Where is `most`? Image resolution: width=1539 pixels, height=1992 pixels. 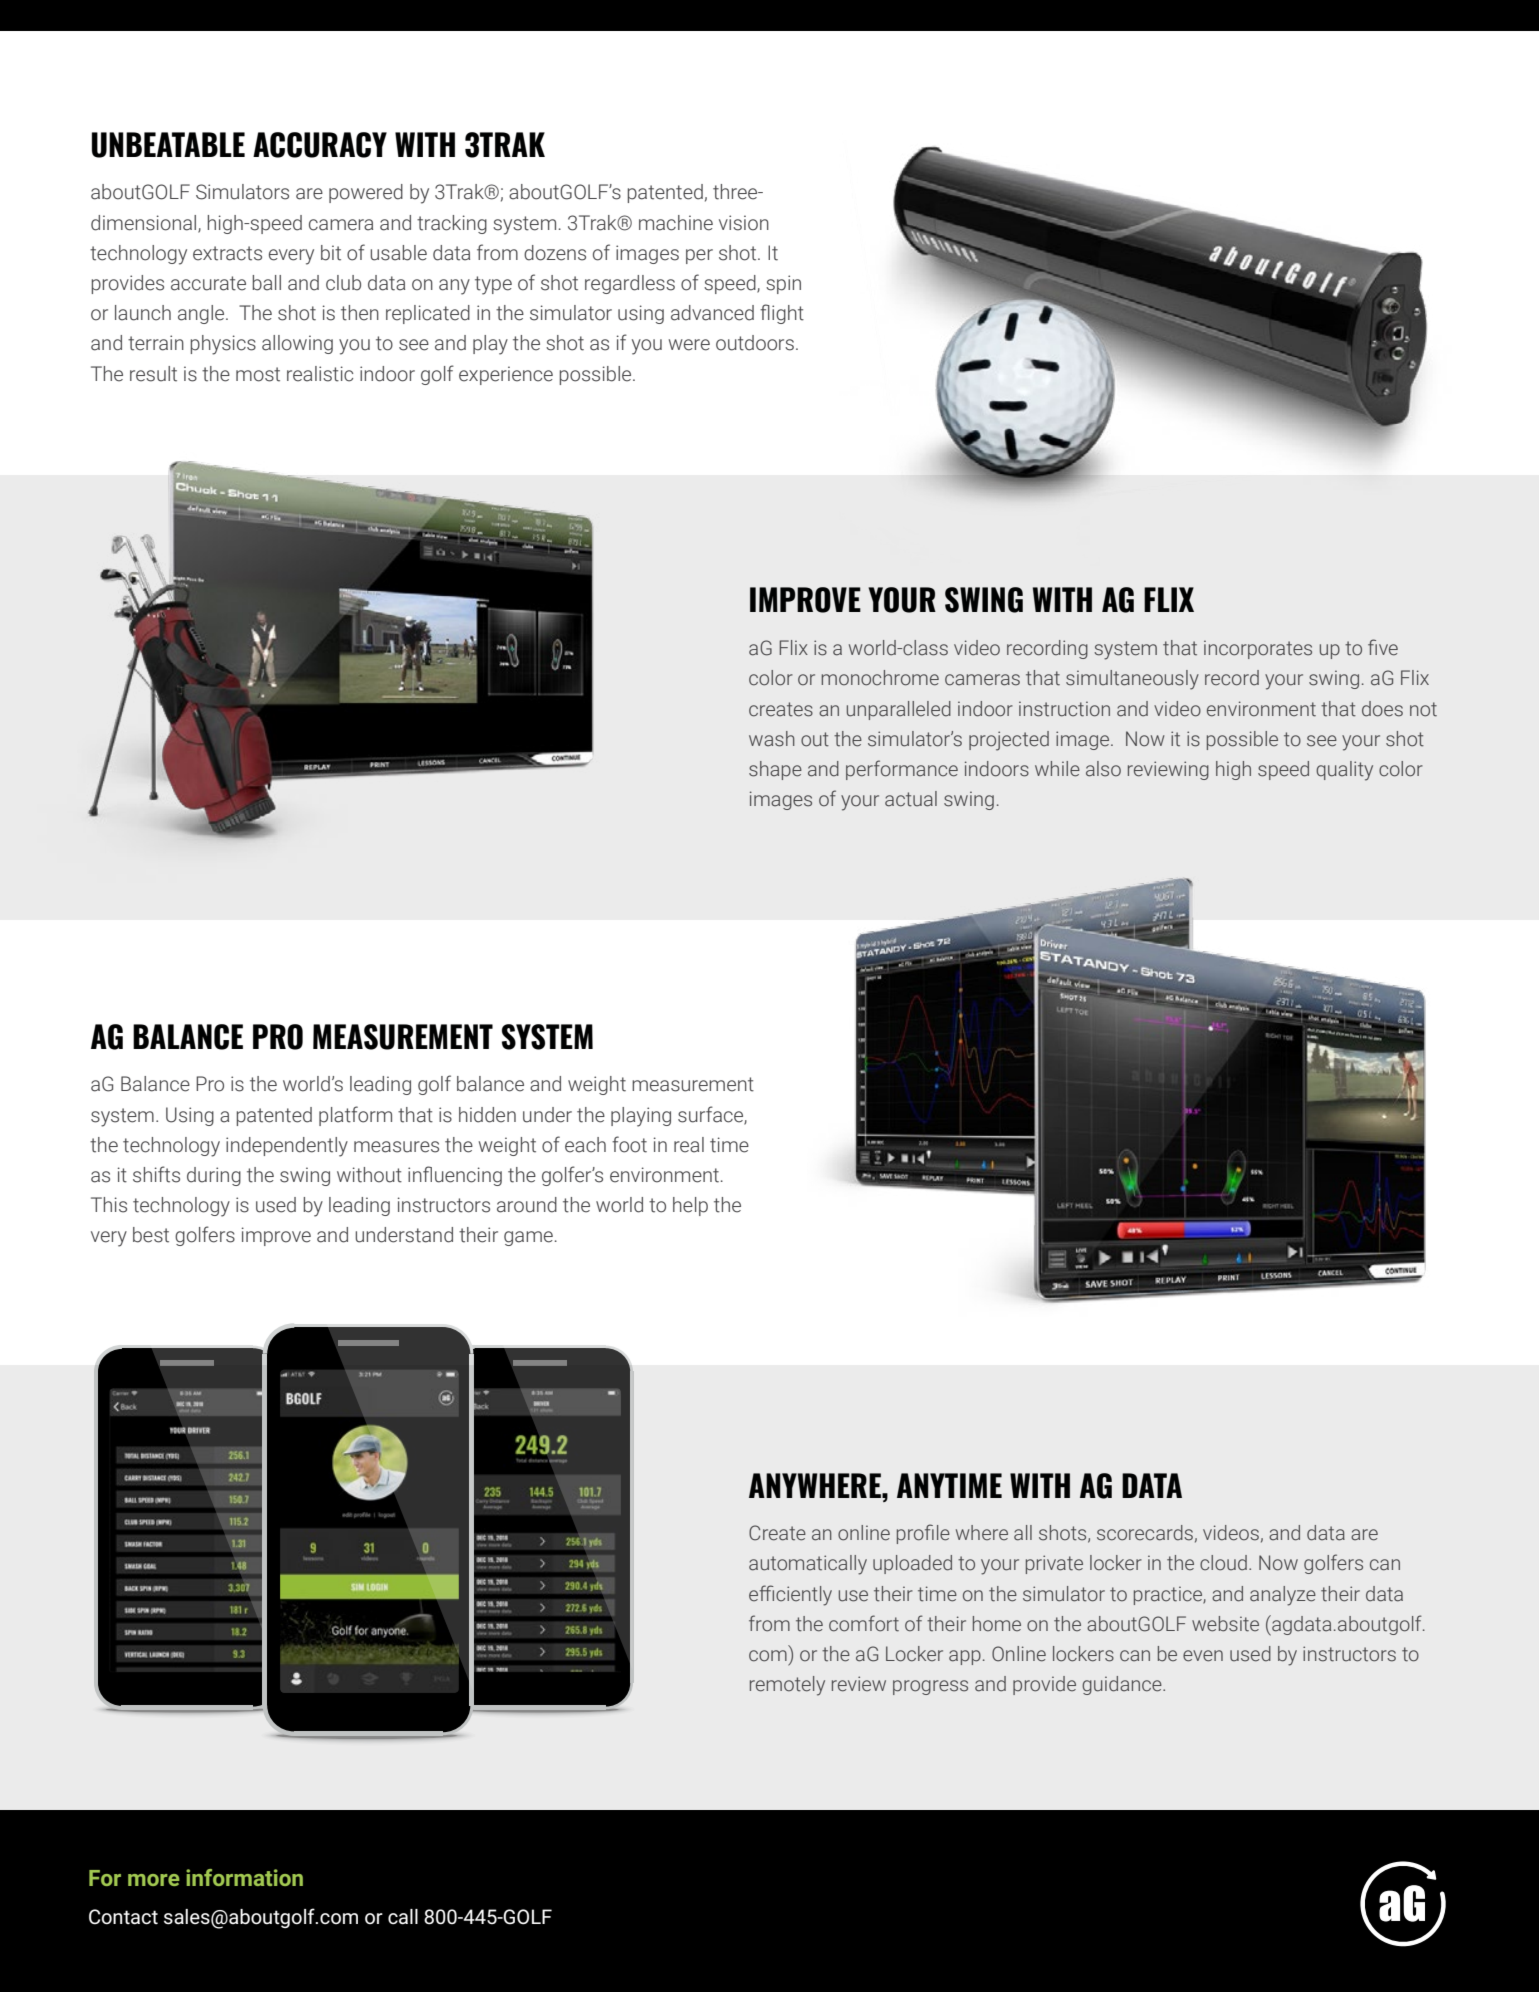
most is located at coordinates (258, 374).
